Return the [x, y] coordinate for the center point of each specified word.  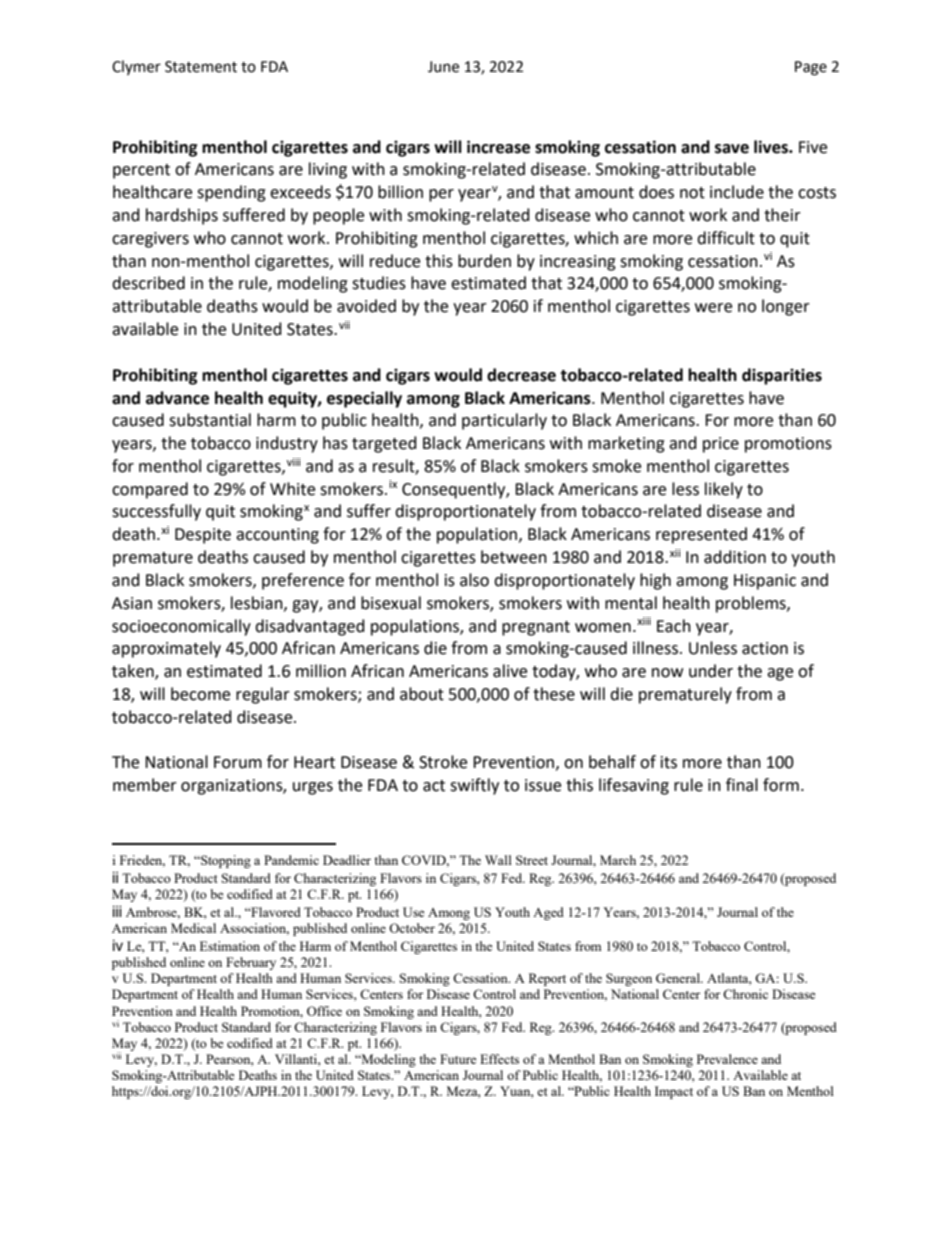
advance [177, 398]
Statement [201, 67]
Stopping [225, 861]
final [742, 785]
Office [324, 1011]
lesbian [258, 603]
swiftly [474, 786]
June [443, 67]
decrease [521, 375]
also [474, 580]
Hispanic [765, 582]
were [713, 308]
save [732, 149]
